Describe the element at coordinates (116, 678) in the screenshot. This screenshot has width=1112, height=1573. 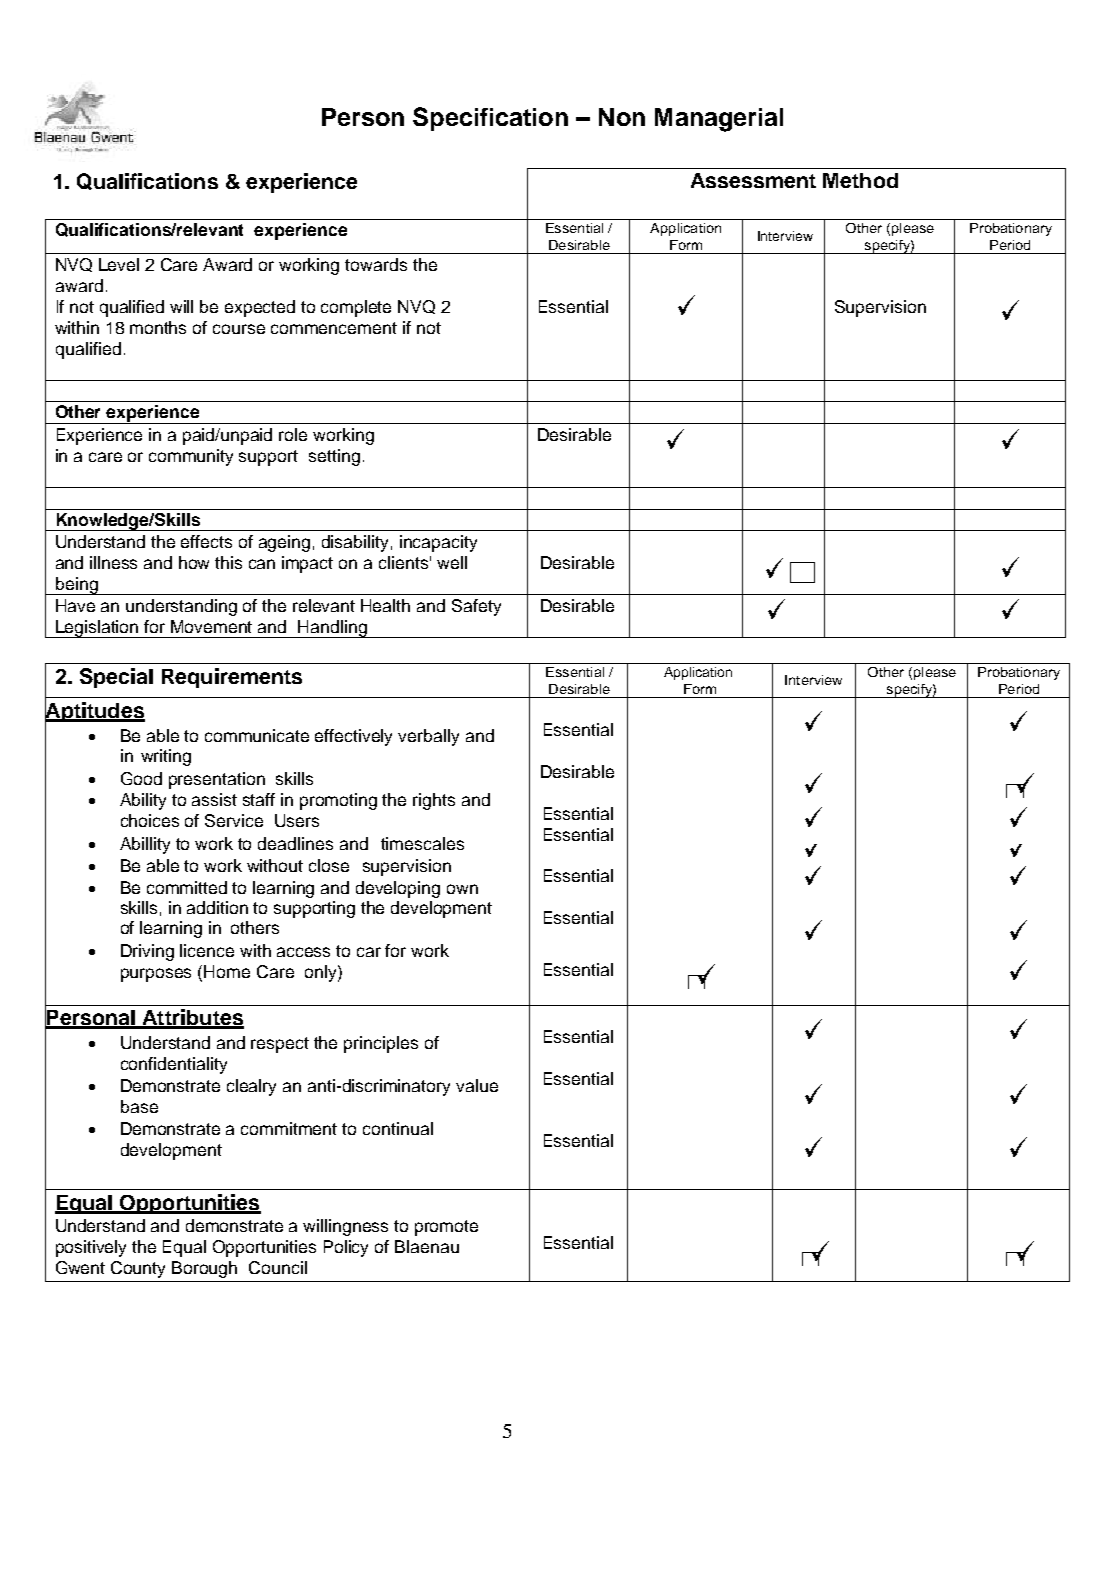
I see `Special` at that location.
